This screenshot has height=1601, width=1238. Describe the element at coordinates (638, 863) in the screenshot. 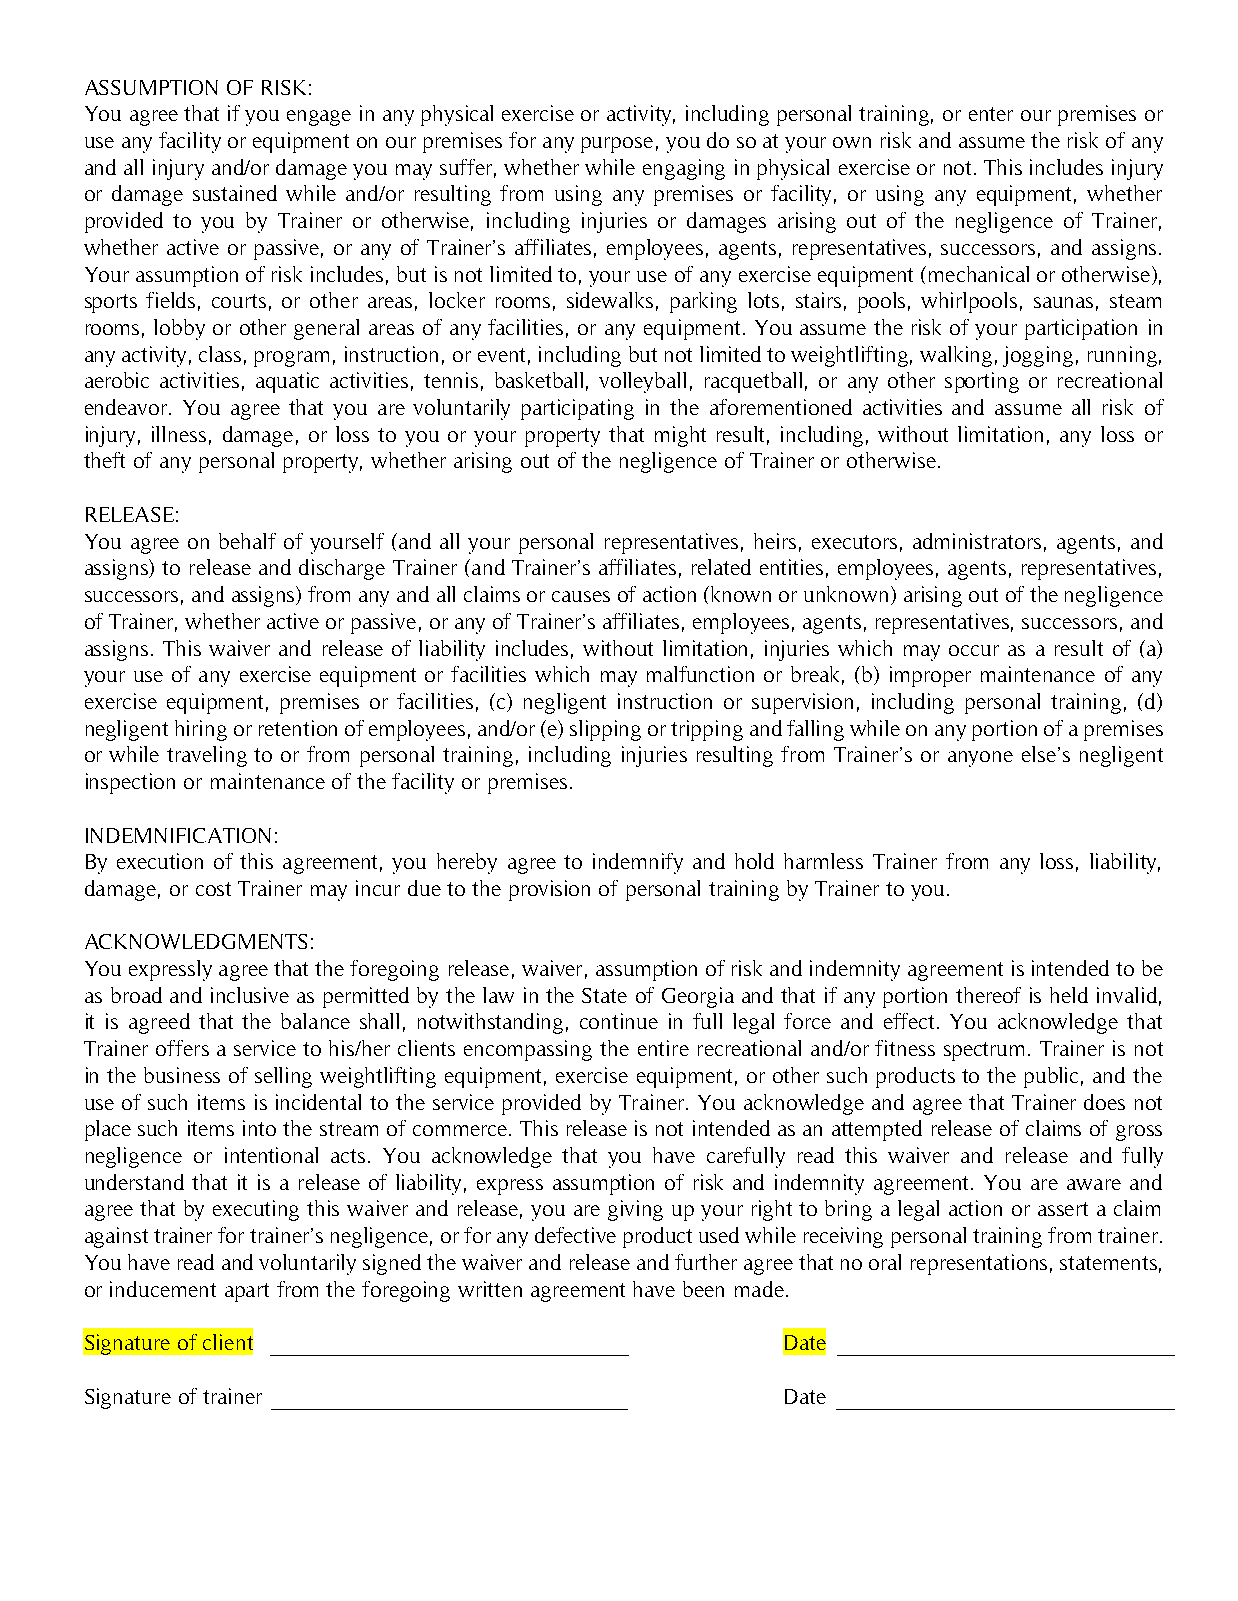

I see `indemnify` at that location.
